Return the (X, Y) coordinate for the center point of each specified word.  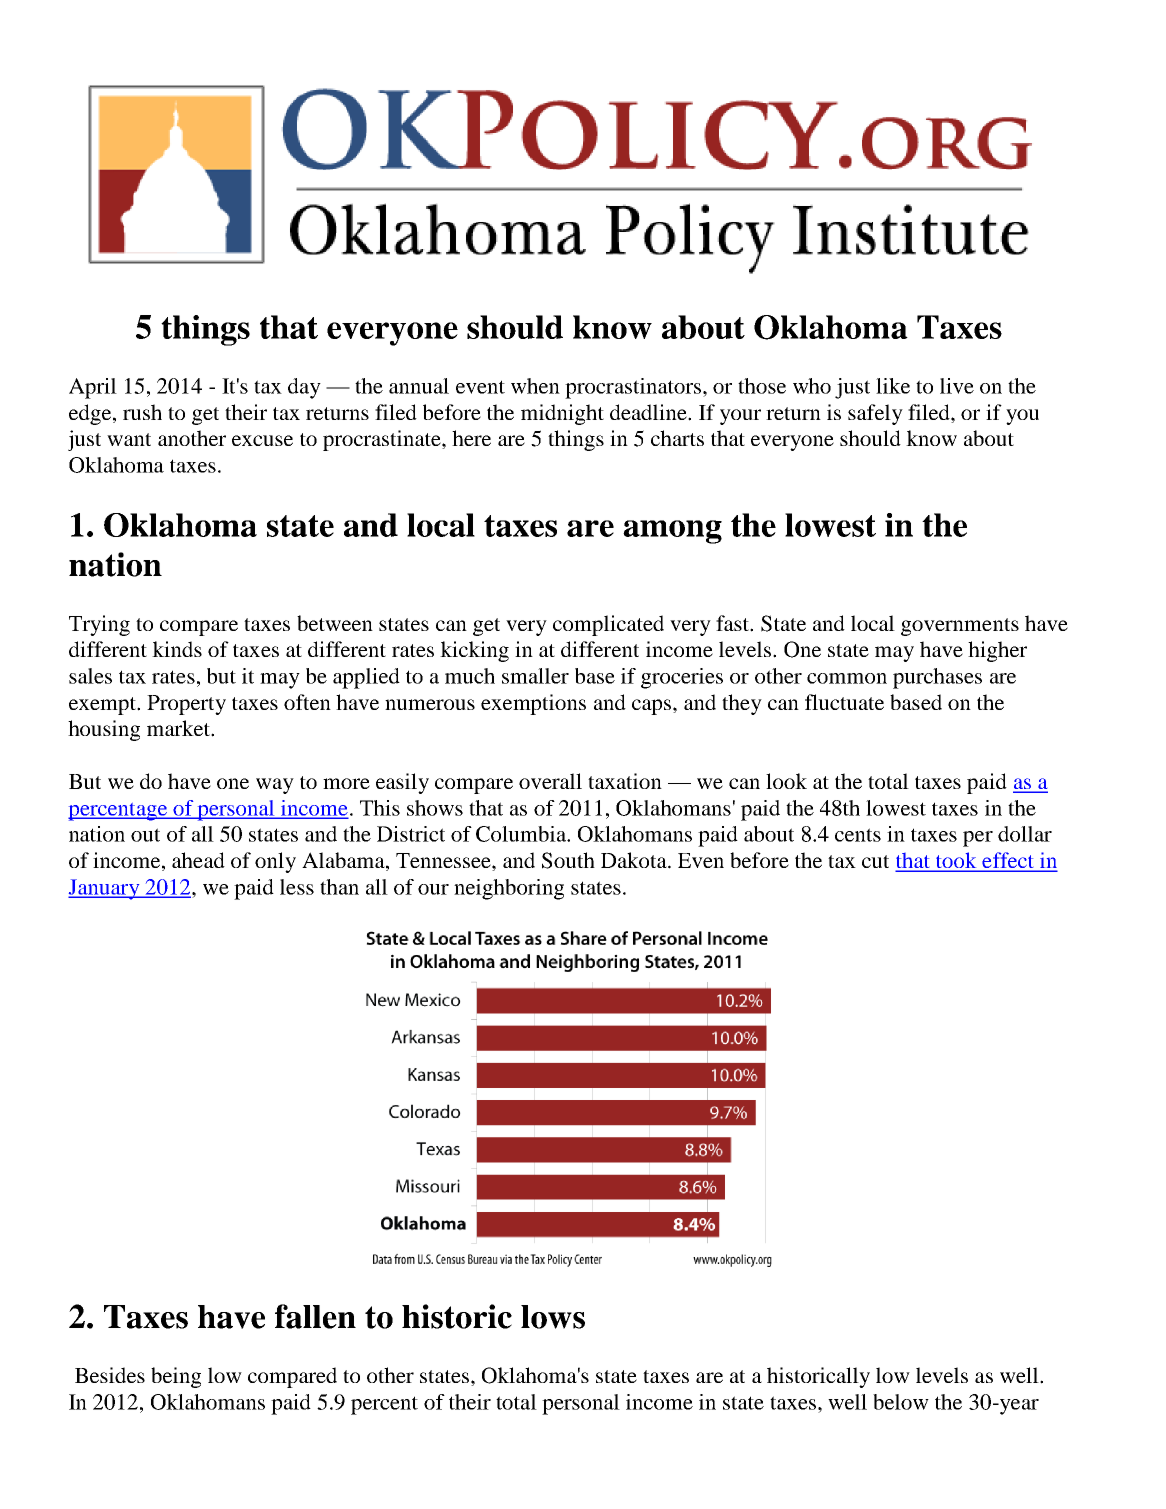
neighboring (509, 889)
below (901, 1402)
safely (875, 414)
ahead (198, 860)
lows (553, 1317)
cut (875, 861)
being (176, 1377)
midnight (562, 414)
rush (142, 412)
